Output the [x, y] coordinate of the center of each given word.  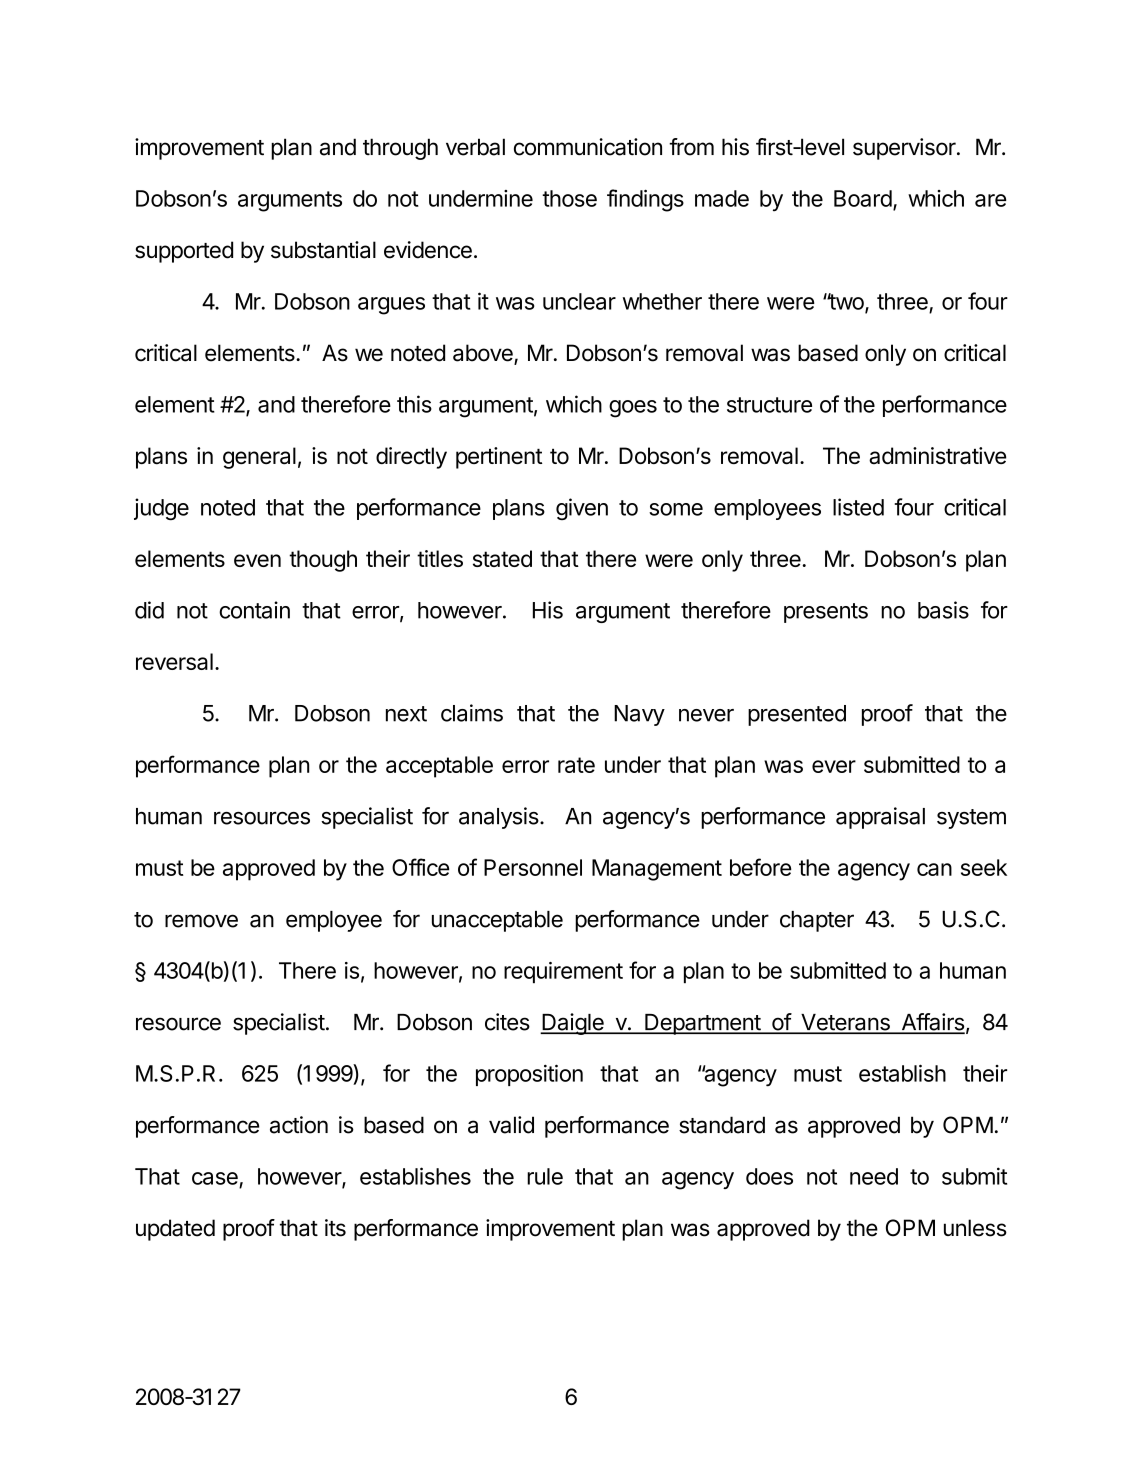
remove [201, 921]
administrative [937, 456]
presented [797, 715]
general [259, 458]
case [215, 1178]
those [569, 198]
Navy [639, 715]
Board [863, 198]
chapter [817, 921]
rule [545, 1176]
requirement [563, 973]
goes [633, 409]
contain [254, 610]
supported [184, 252]
